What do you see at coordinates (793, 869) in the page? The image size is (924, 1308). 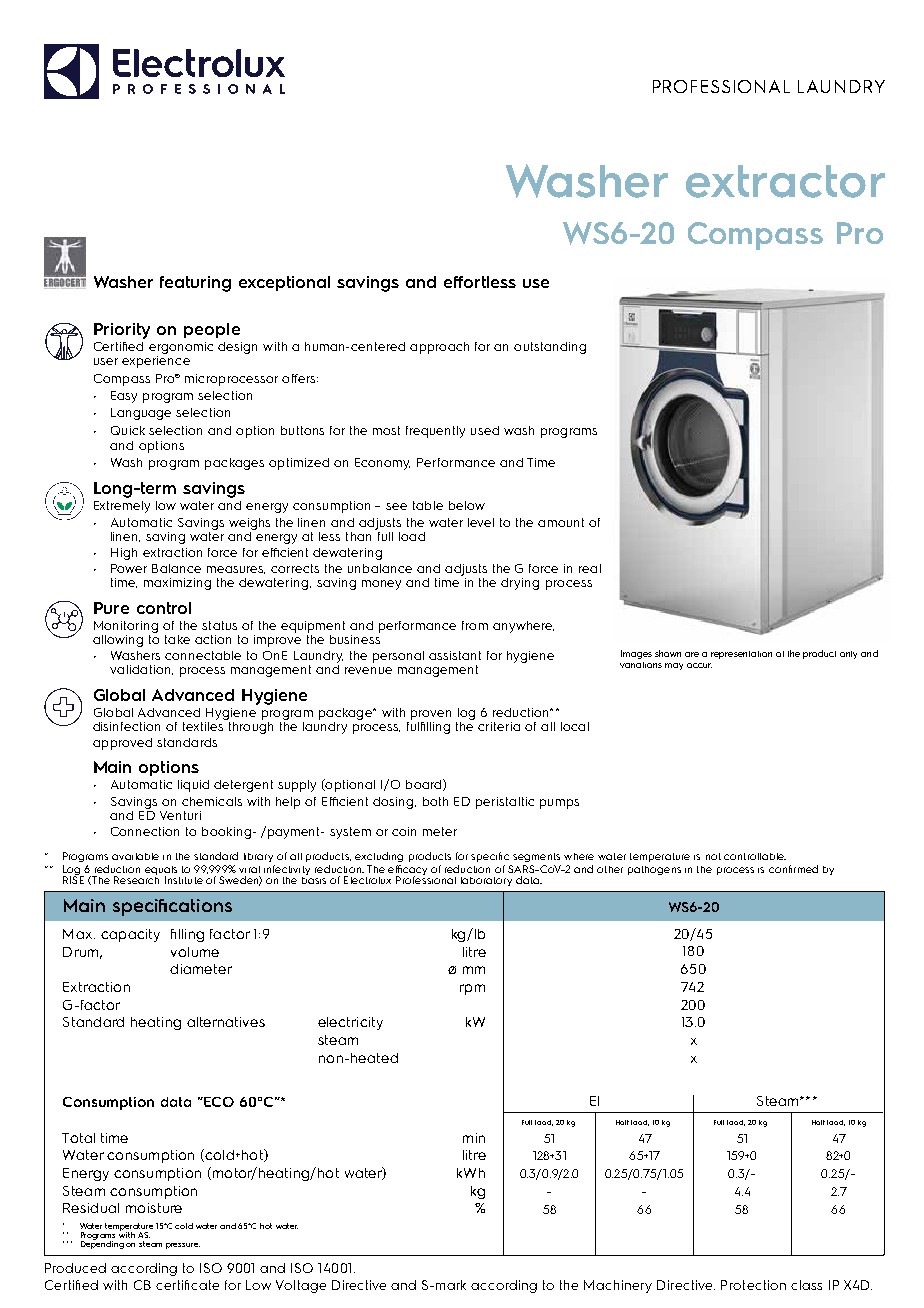 I see `confirmed` at bounding box center [793, 869].
